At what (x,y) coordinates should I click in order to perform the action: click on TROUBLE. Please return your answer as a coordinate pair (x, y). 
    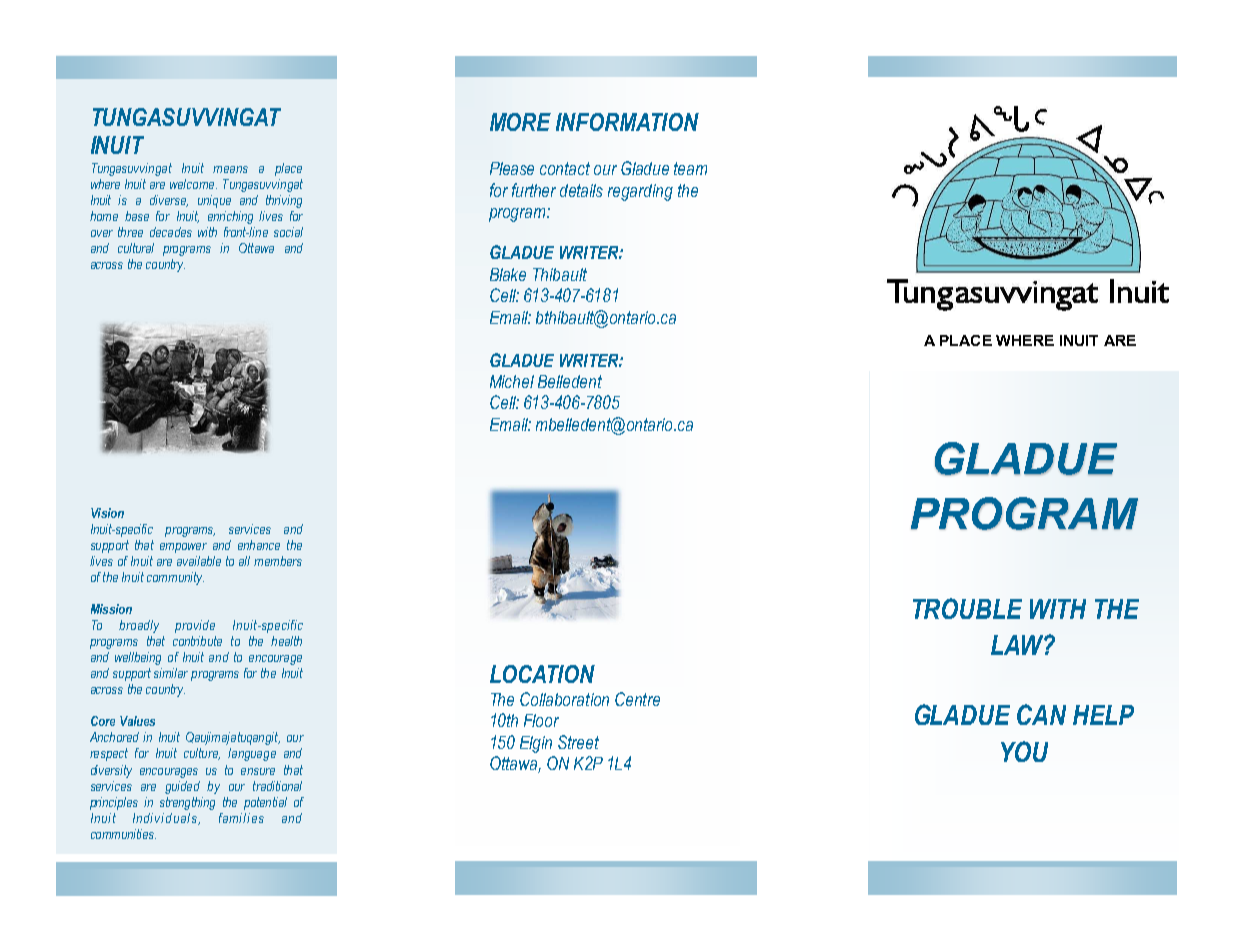
    Looking at the image, I should click on (967, 608).
